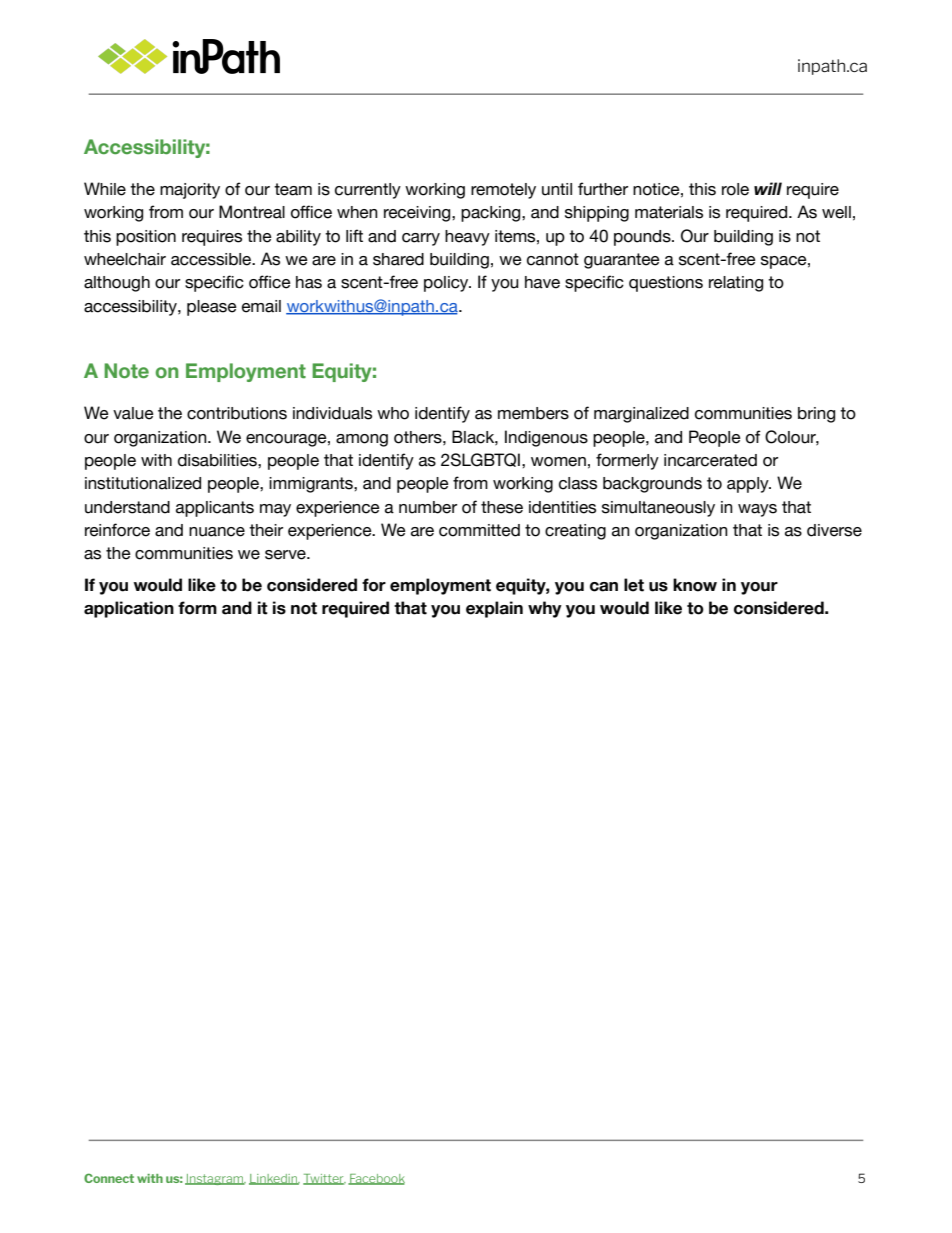 The image size is (952, 1233). What do you see at coordinates (215, 1179) in the image?
I see `Instagram` at bounding box center [215, 1179].
